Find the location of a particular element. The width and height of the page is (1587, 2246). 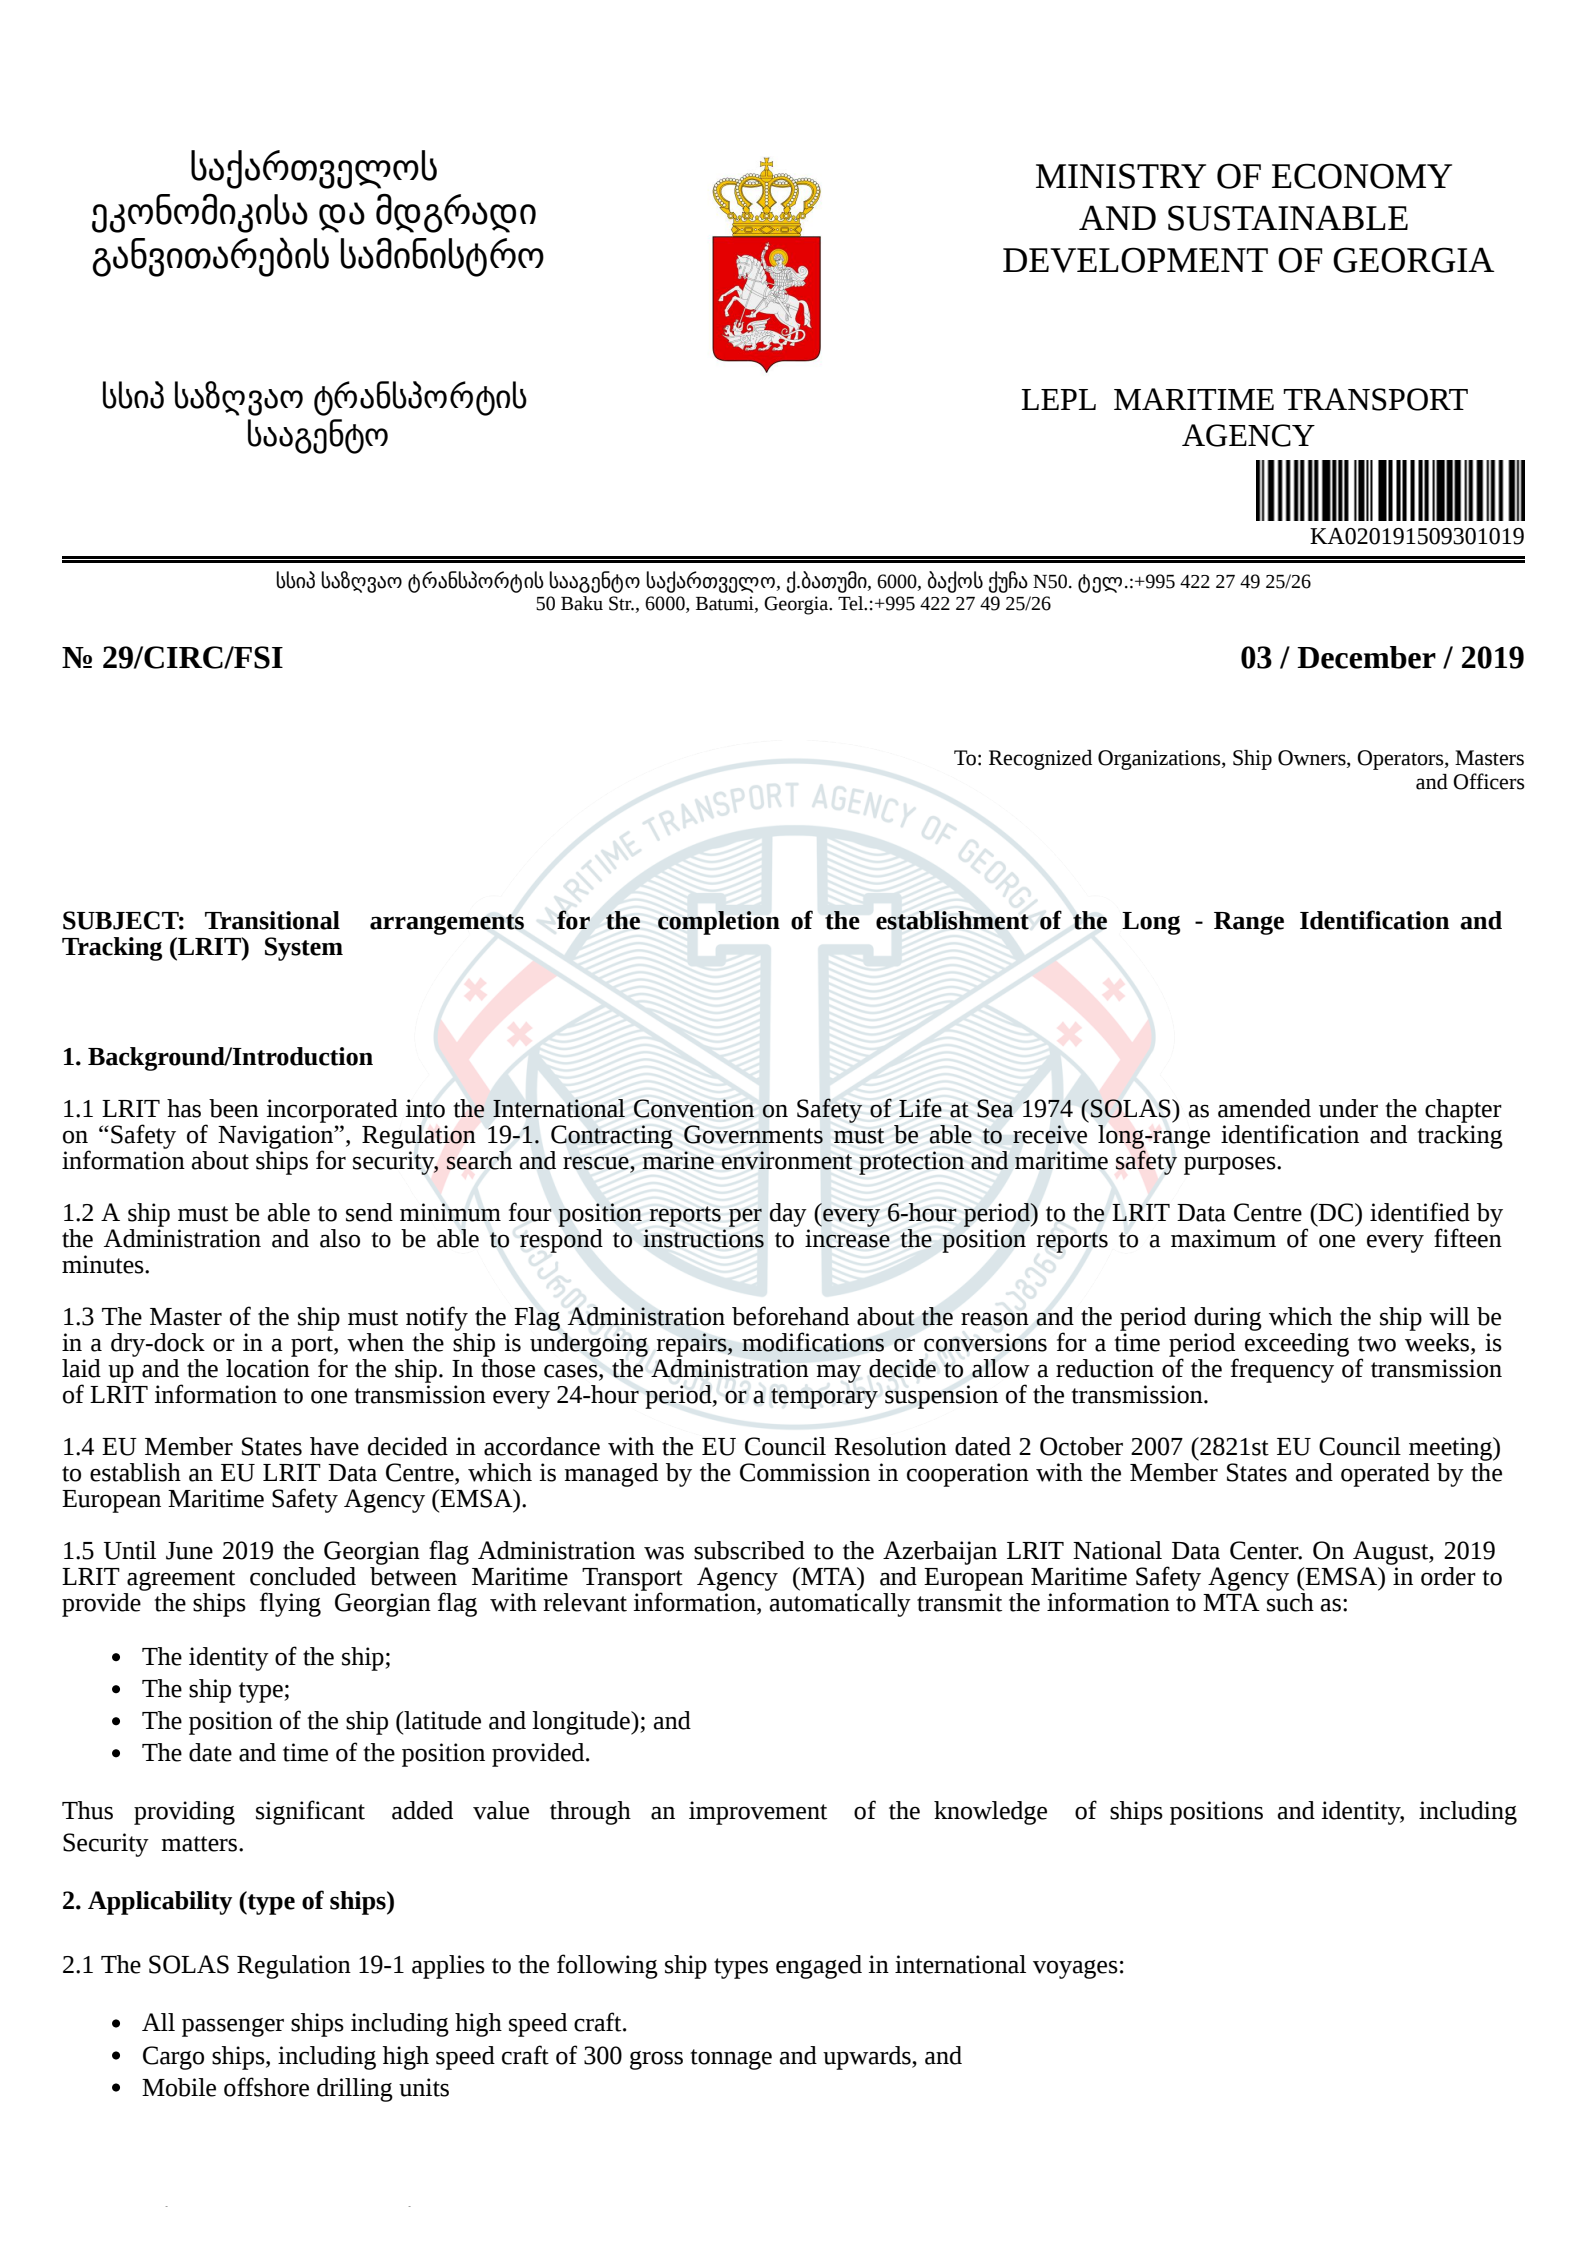

MINISTRY is located at coordinates (1121, 176).
